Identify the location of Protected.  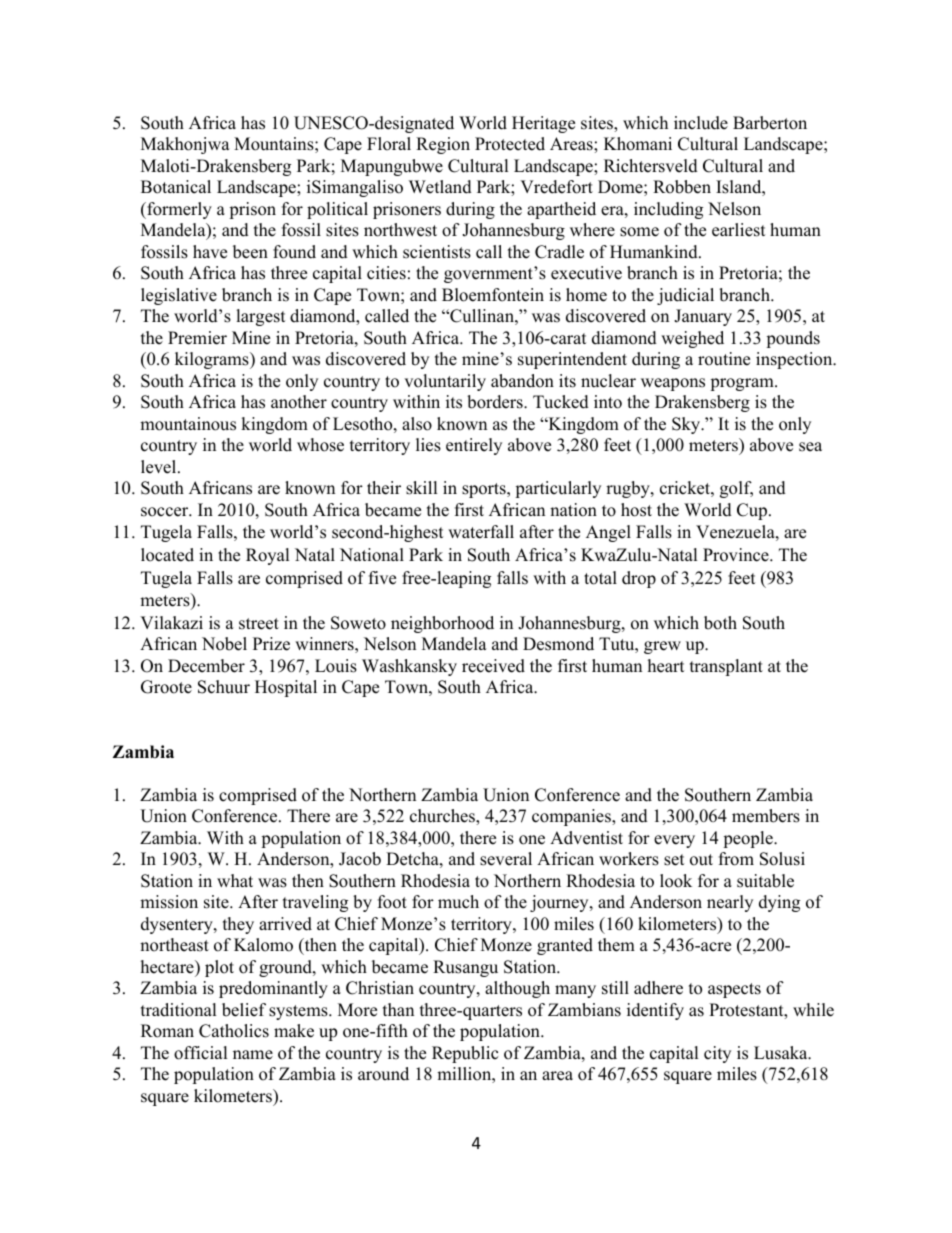
(510, 144).
